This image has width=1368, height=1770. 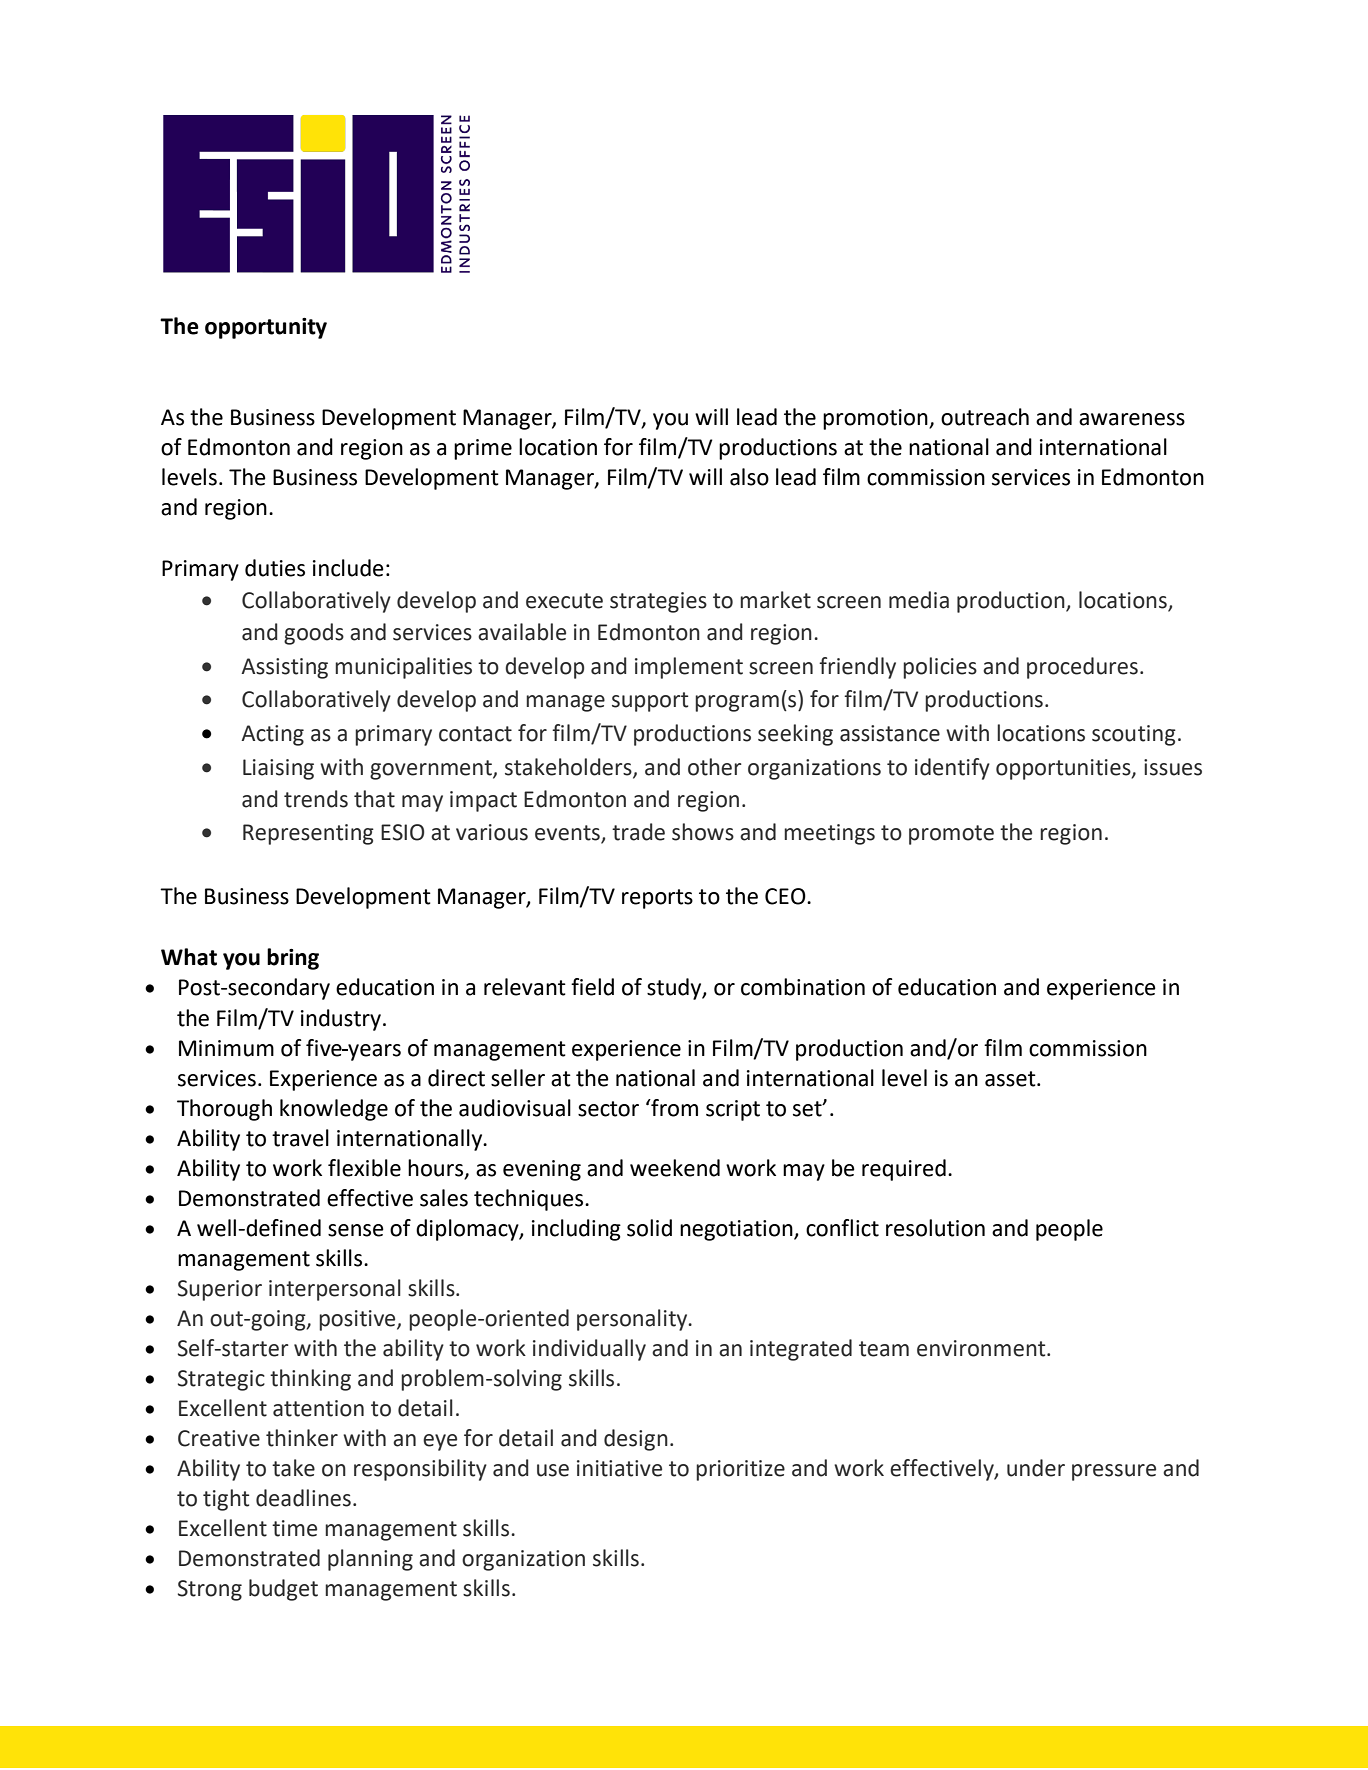 What do you see at coordinates (749, 477) in the image?
I see `also` at bounding box center [749, 477].
